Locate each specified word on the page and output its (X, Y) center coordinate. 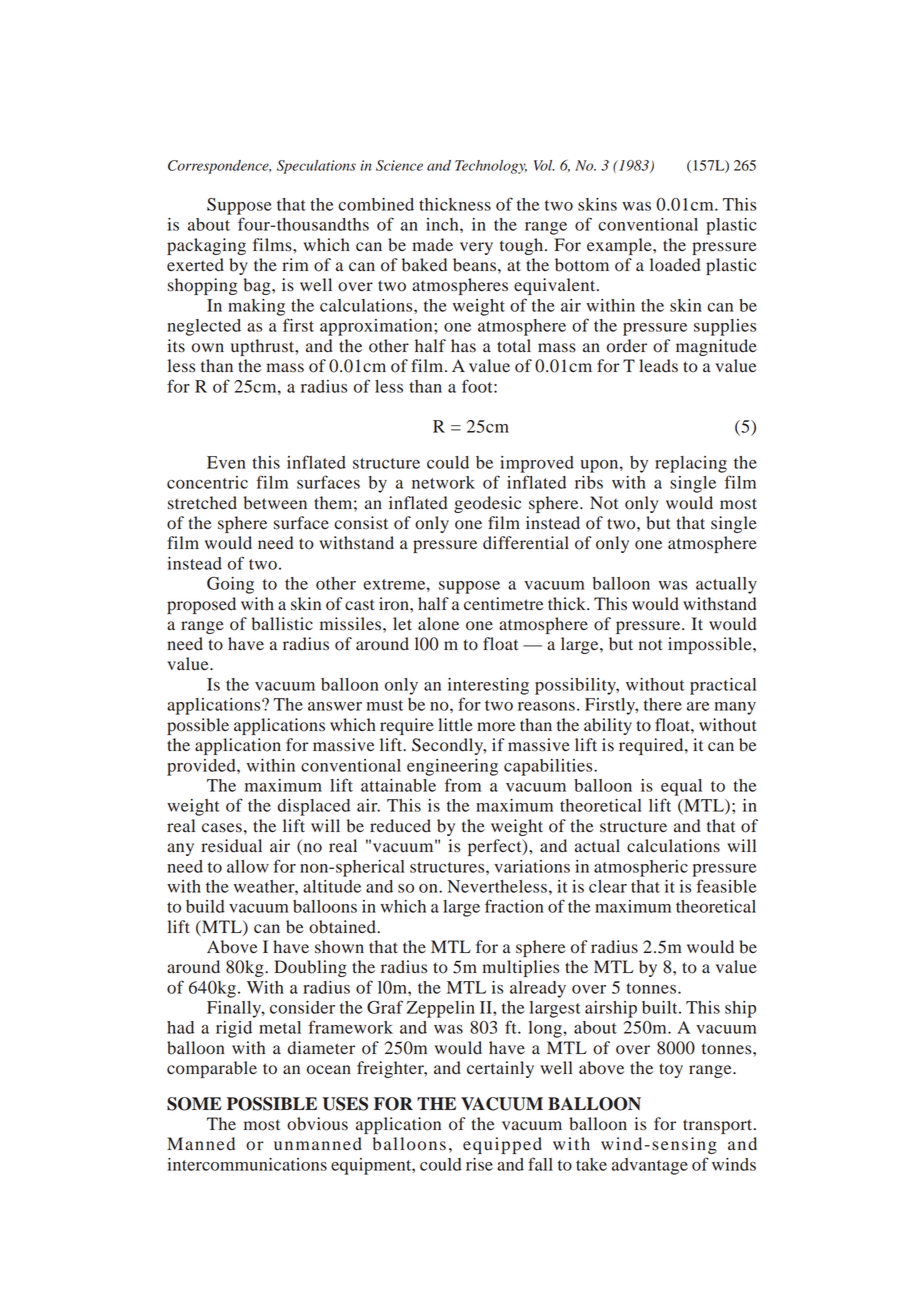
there (663, 704)
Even (226, 462)
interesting (488, 686)
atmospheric (641, 868)
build (205, 906)
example (620, 246)
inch (443, 224)
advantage (650, 1166)
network (443, 482)
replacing (691, 464)
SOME (194, 1104)
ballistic (282, 624)
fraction (514, 906)
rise (479, 1164)
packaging (206, 246)
